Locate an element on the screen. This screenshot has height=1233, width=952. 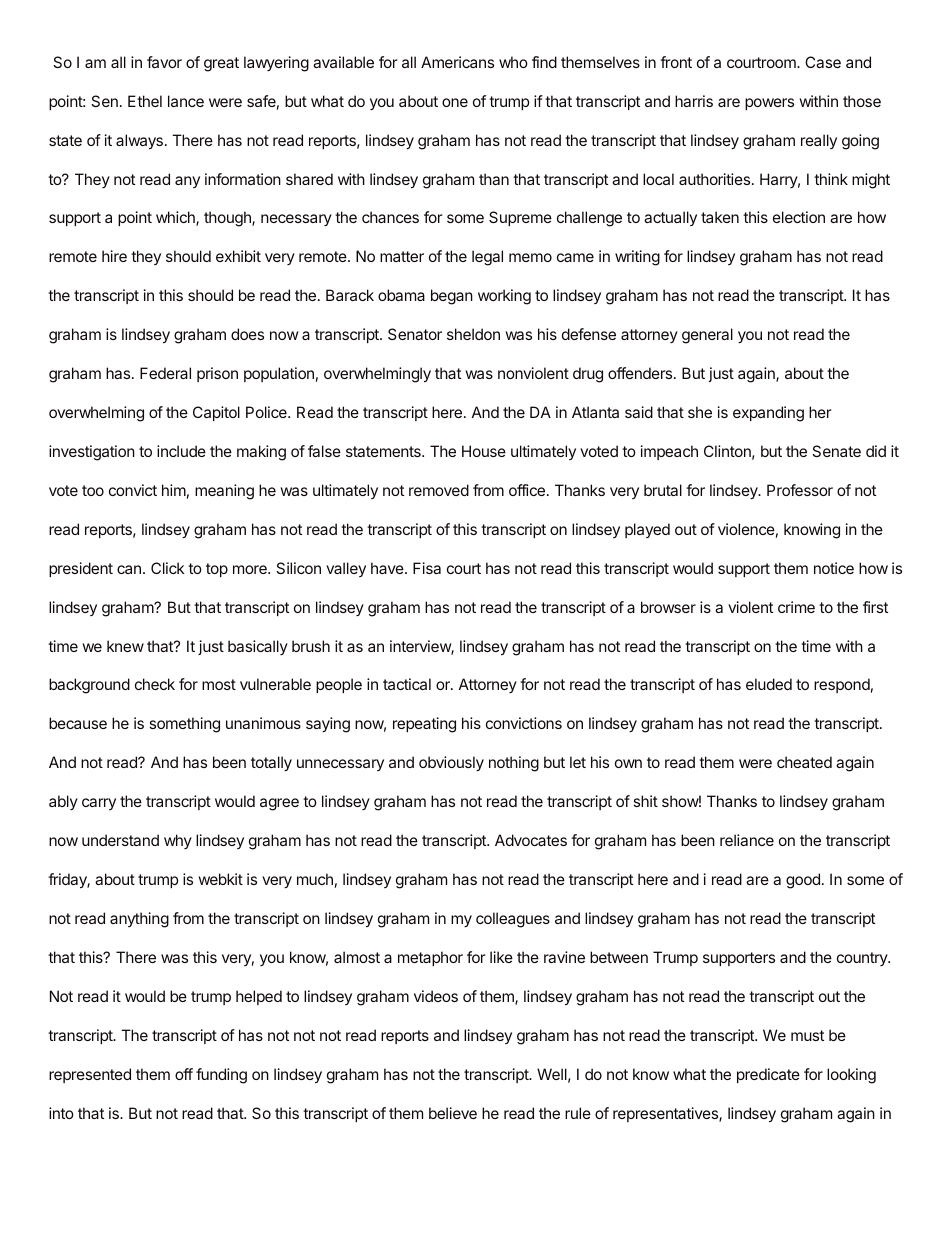
Click is located at coordinates (168, 568).
